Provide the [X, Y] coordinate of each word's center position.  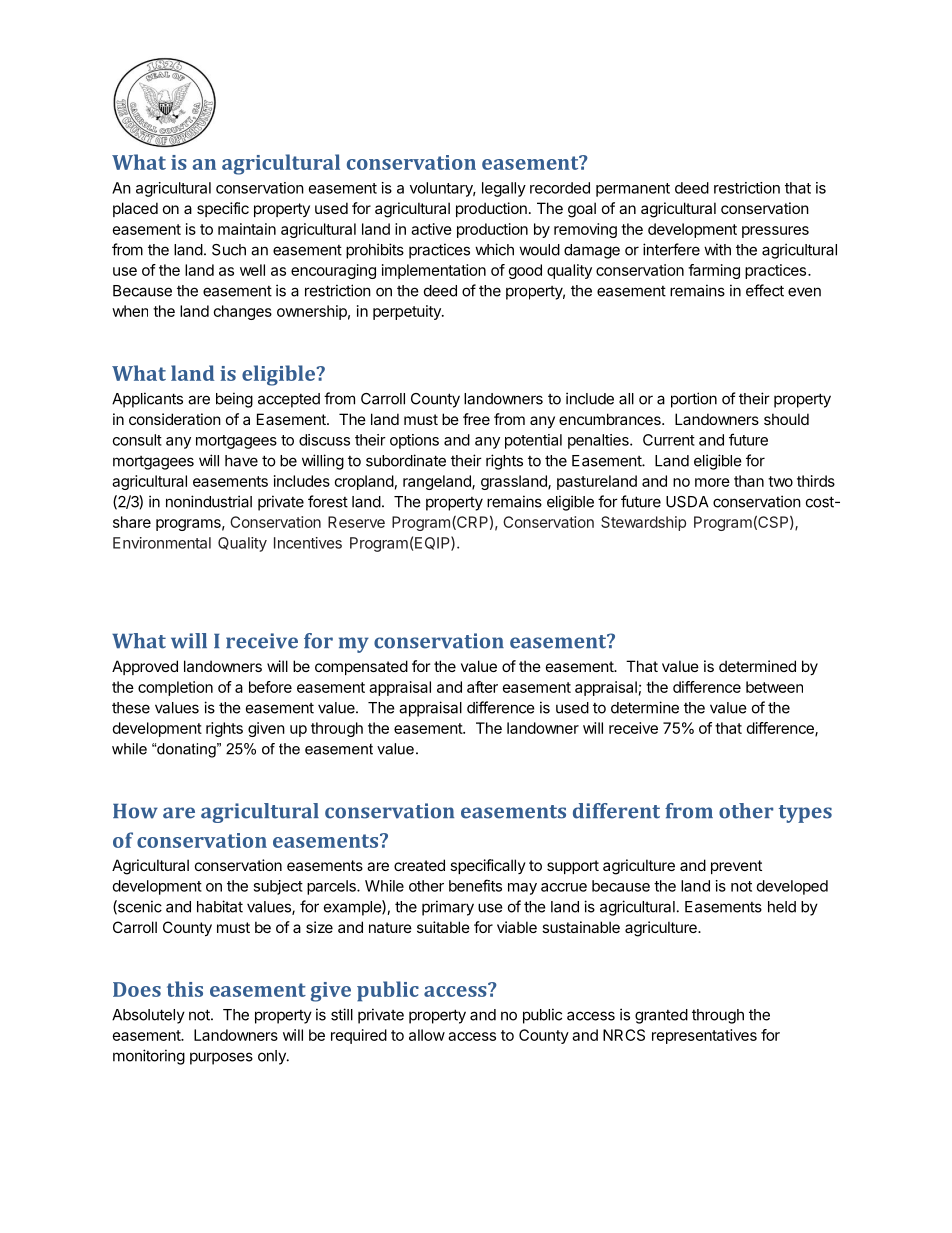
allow [427, 1035]
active [431, 229]
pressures [775, 232]
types [805, 814]
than [749, 481]
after [482, 687]
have [241, 461]
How [135, 811]
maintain [247, 229]
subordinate [406, 460]
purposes [221, 1058]
